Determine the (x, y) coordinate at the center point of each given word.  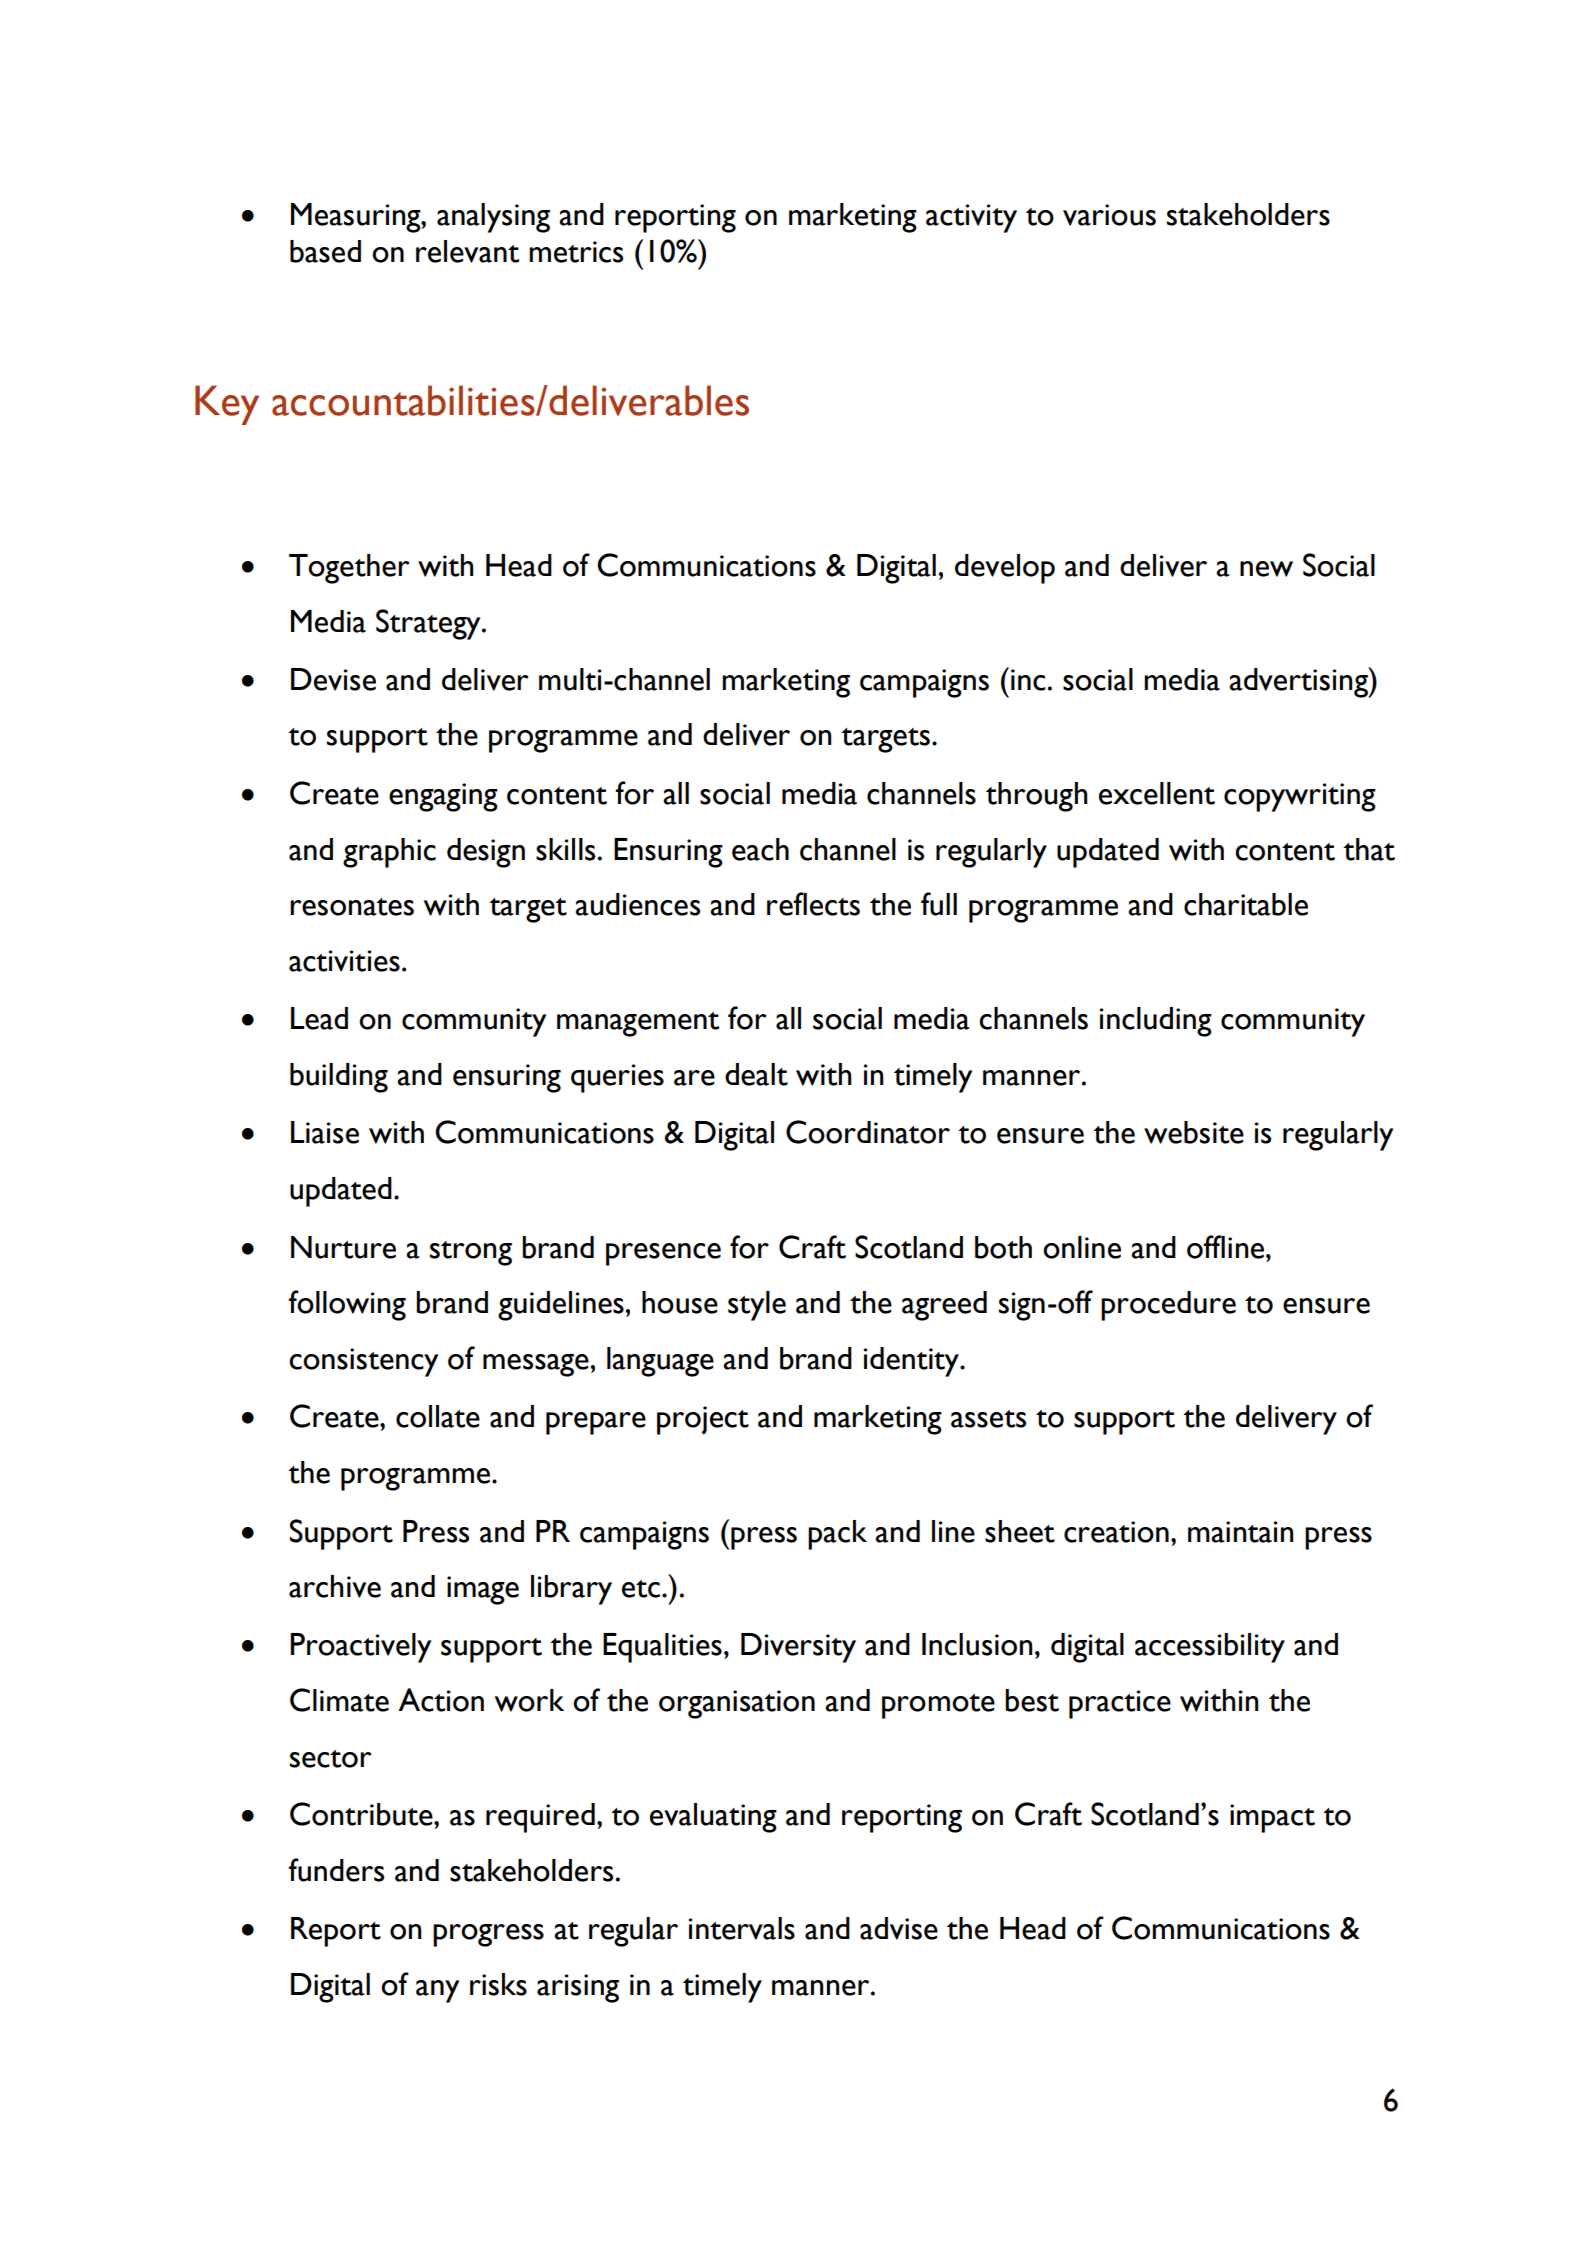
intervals (742, 1928)
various (1109, 215)
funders (336, 1870)
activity (971, 218)
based (325, 251)
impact (1272, 1818)
